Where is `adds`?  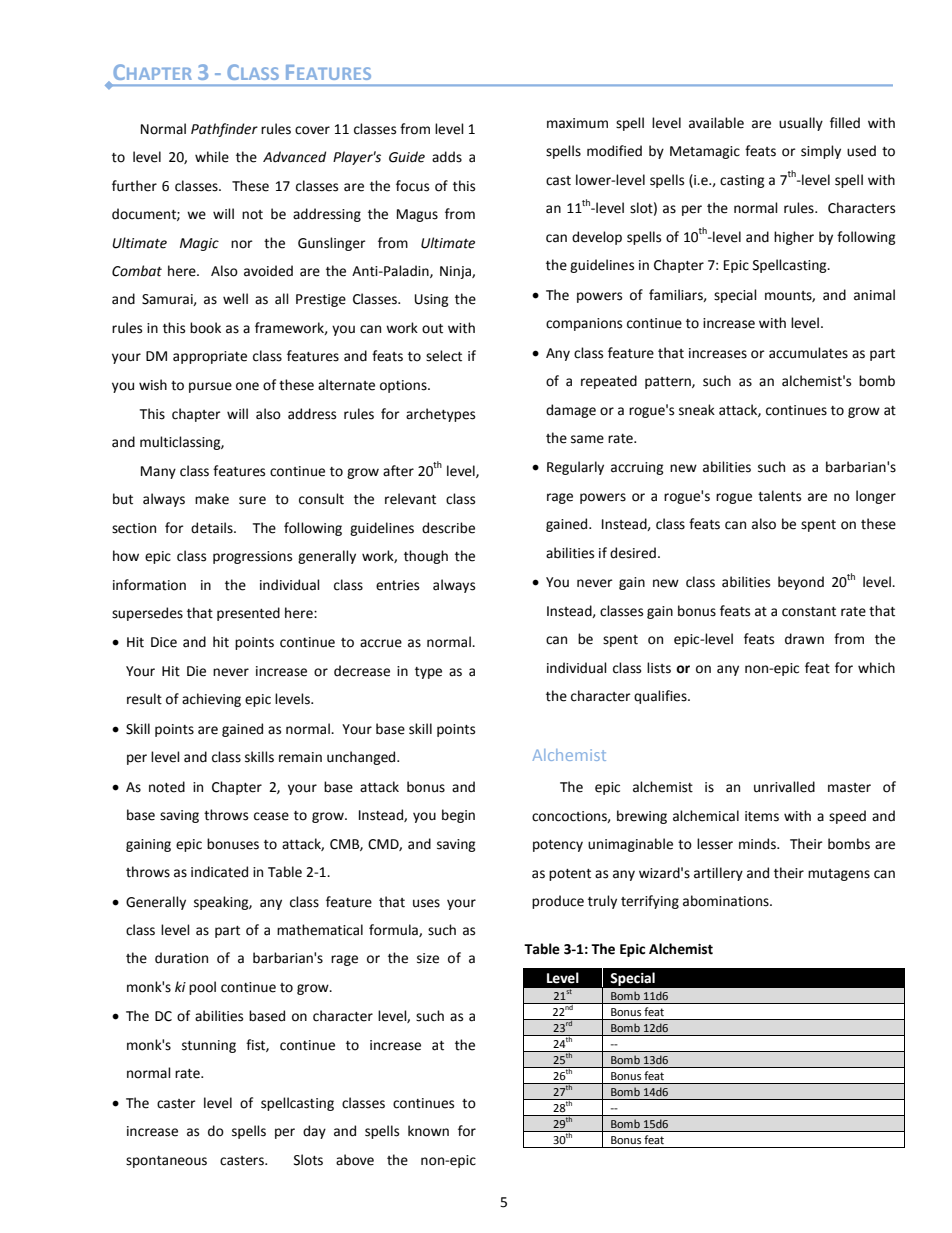 adds is located at coordinates (447, 157).
